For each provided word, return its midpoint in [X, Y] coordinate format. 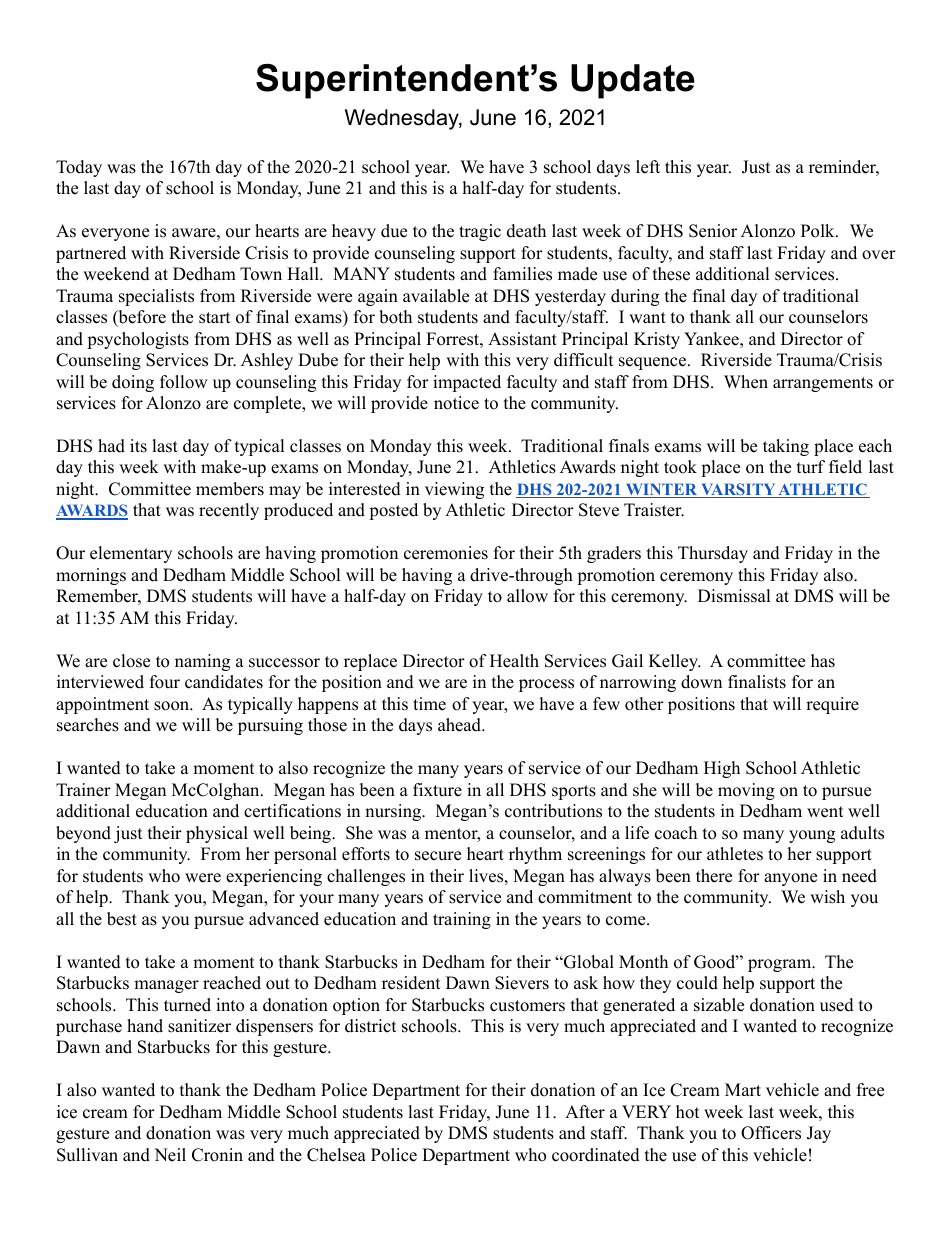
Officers [771, 1133]
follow [184, 382]
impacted [467, 383]
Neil [170, 1155]
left [648, 167]
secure [438, 856]
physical [217, 834]
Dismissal [734, 596]
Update [633, 81]
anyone [790, 879]
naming [202, 662]
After [585, 1112]
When [746, 382]
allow [527, 596]
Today [79, 168]
